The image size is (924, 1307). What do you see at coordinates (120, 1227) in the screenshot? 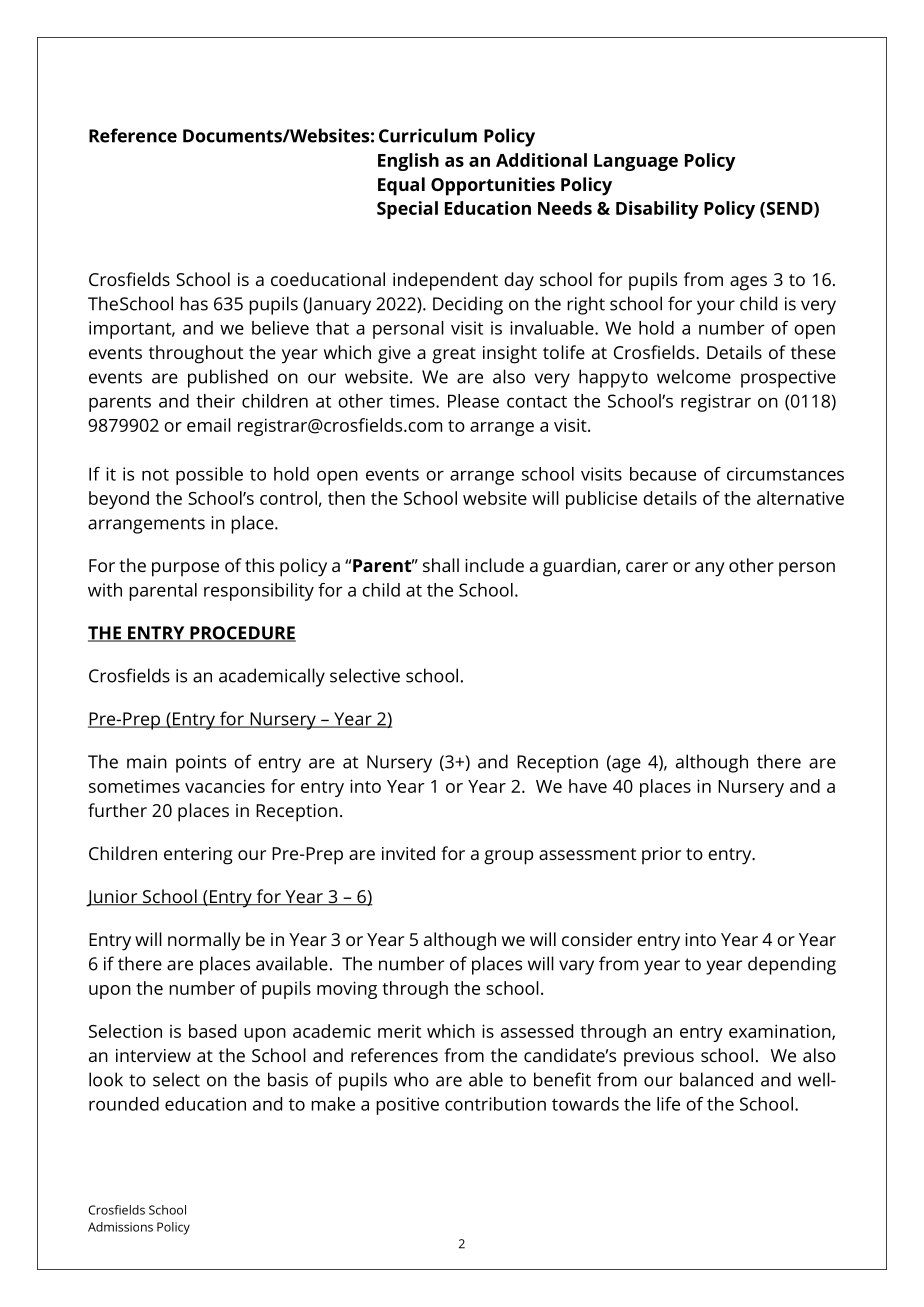
I see `Admissions` at bounding box center [120, 1227].
